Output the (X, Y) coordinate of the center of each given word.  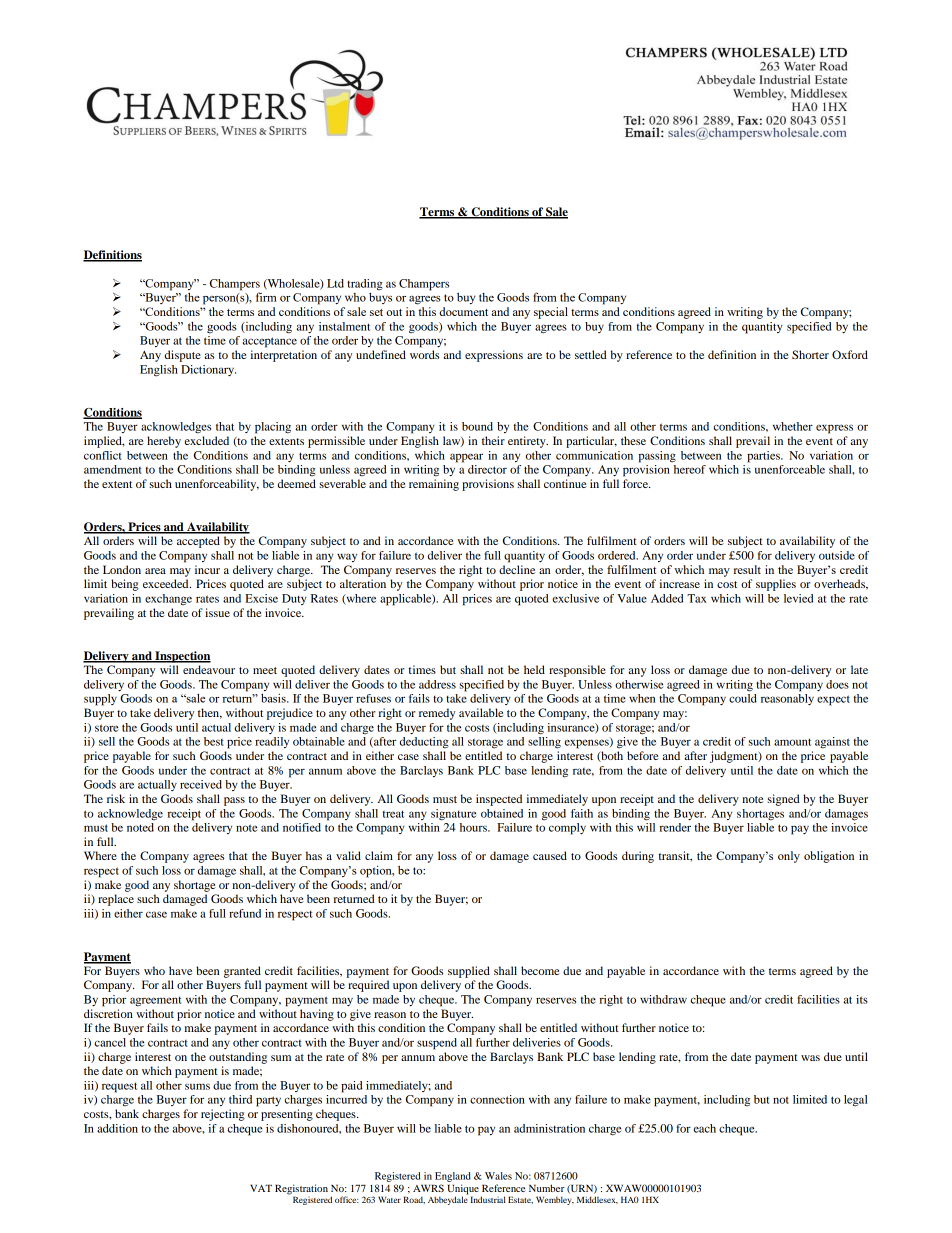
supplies (776, 585)
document (463, 311)
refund (245, 913)
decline (517, 569)
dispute (183, 356)
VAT (261, 1188)
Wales (498, 1176)
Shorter (810, 354)
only (789, 857)
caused (550, 855)
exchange (168, 600)
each (705, 1128)
